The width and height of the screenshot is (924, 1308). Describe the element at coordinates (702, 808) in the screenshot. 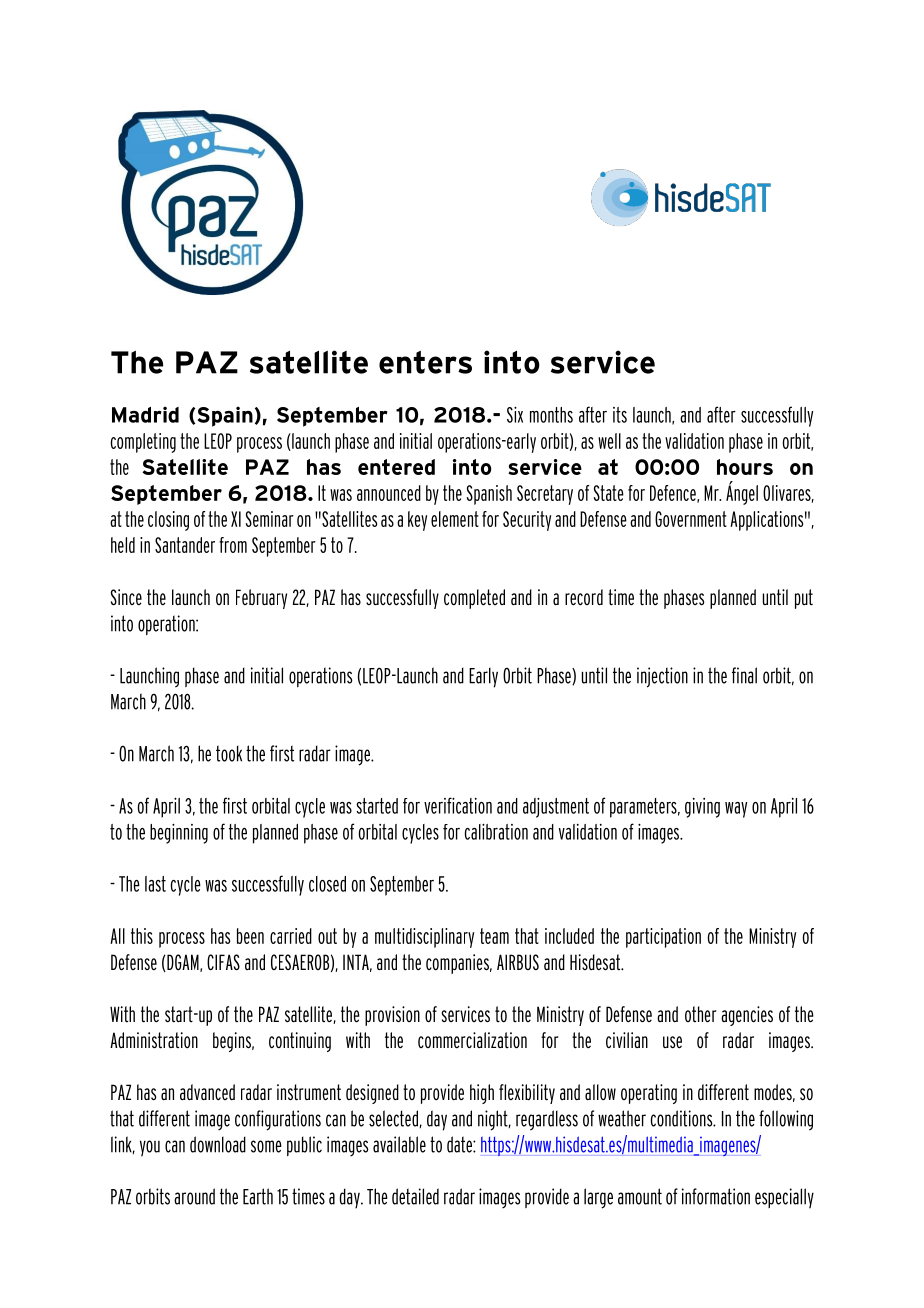

I see `giving` at that location.
